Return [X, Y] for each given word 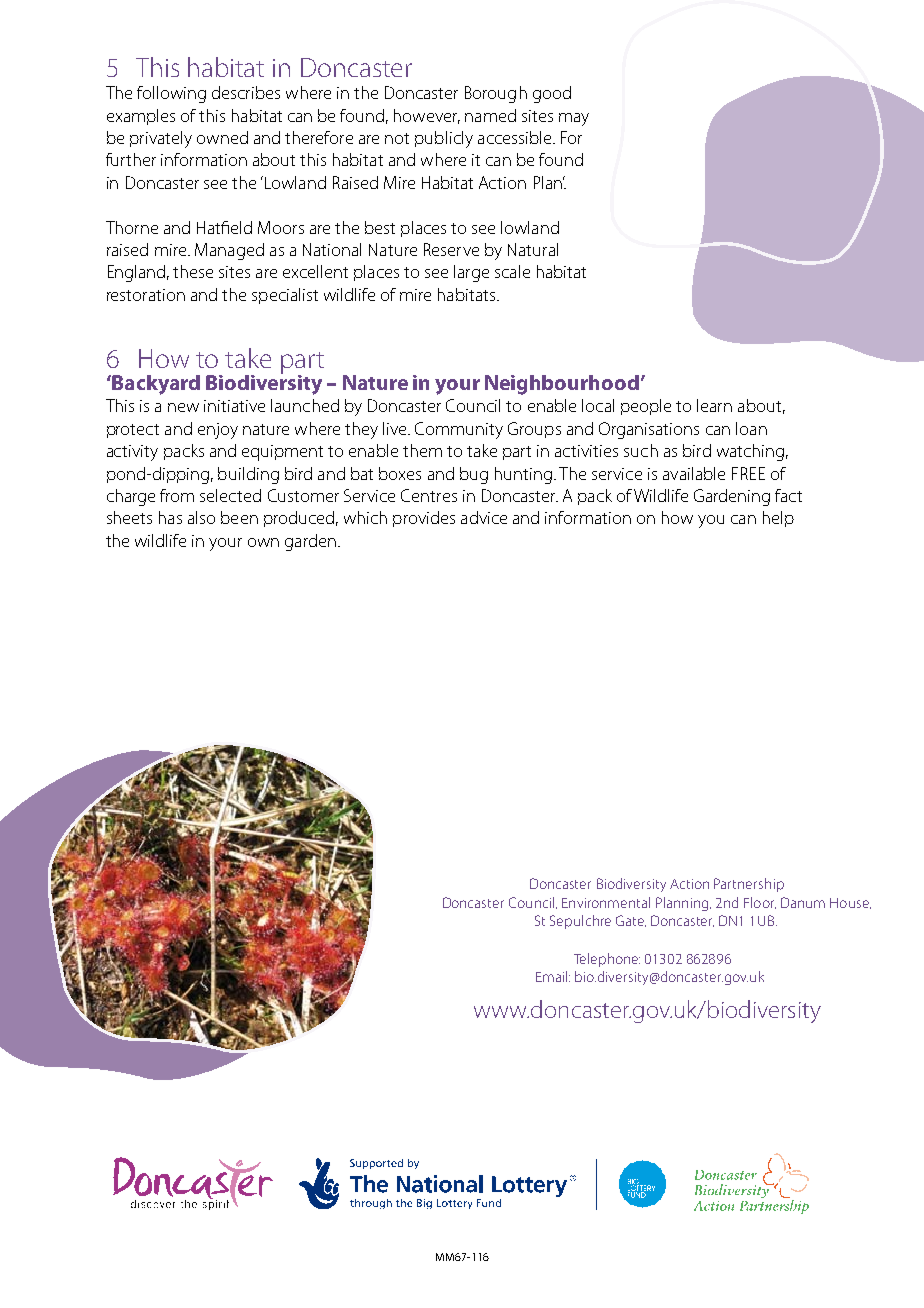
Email [553, 976]
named [490, 115]
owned [222, 137]
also [201, 517]
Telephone [607, 960]
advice [484, 517]
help [778, 519]
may [574, 119]
